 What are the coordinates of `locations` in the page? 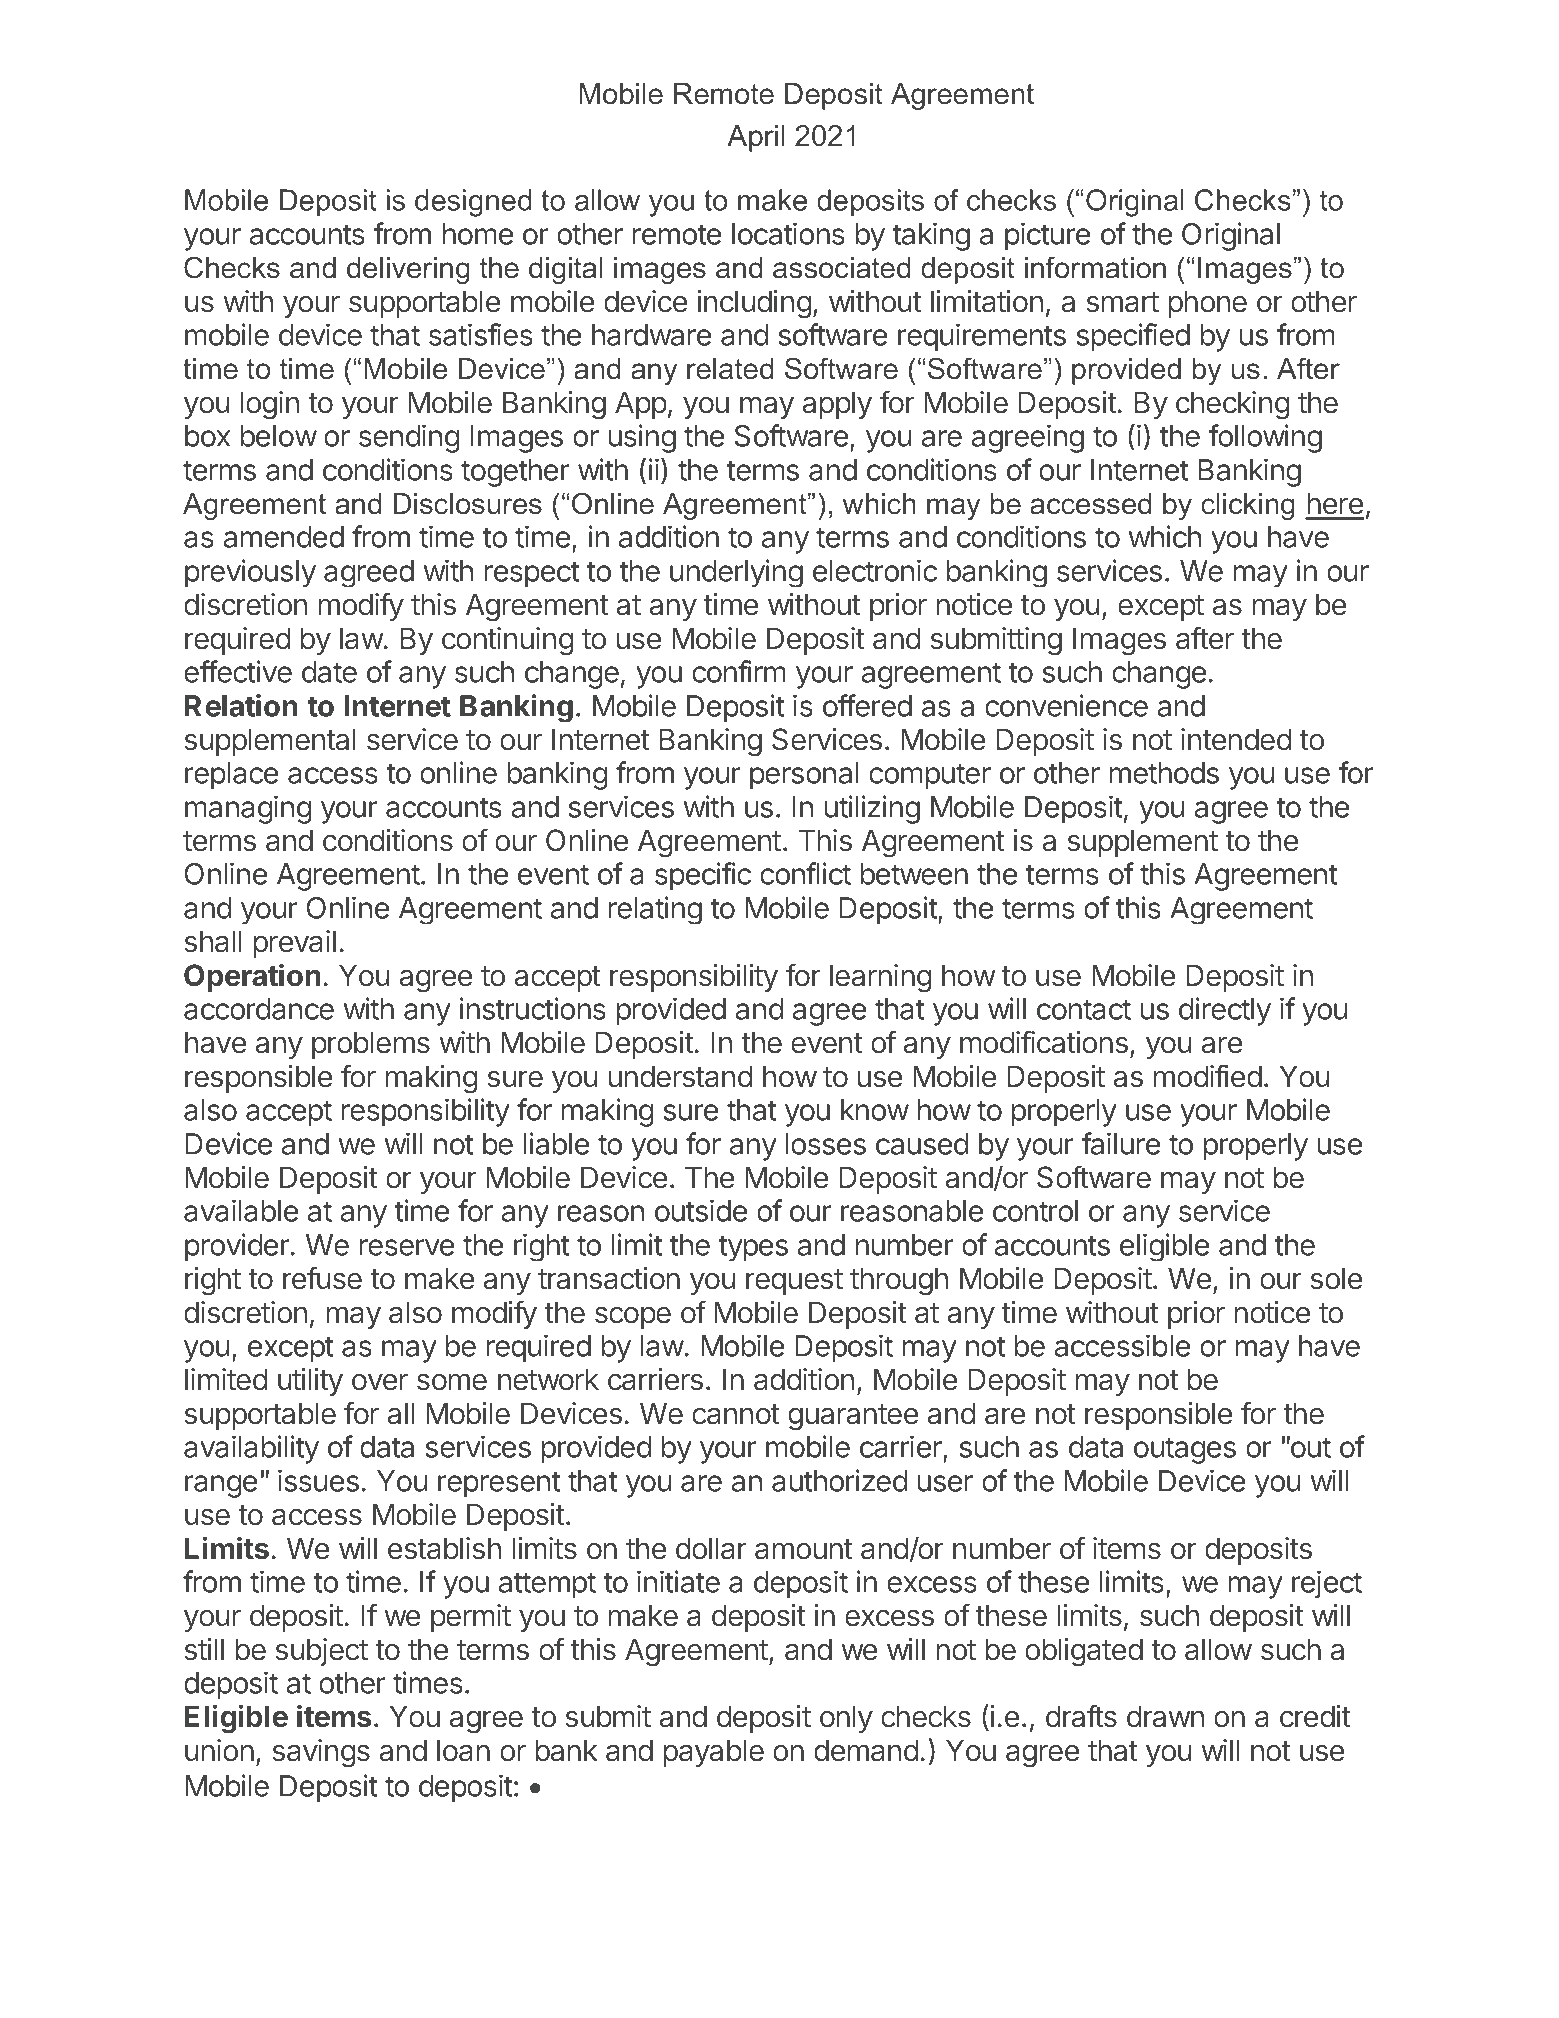 It's located at (788, 233).
